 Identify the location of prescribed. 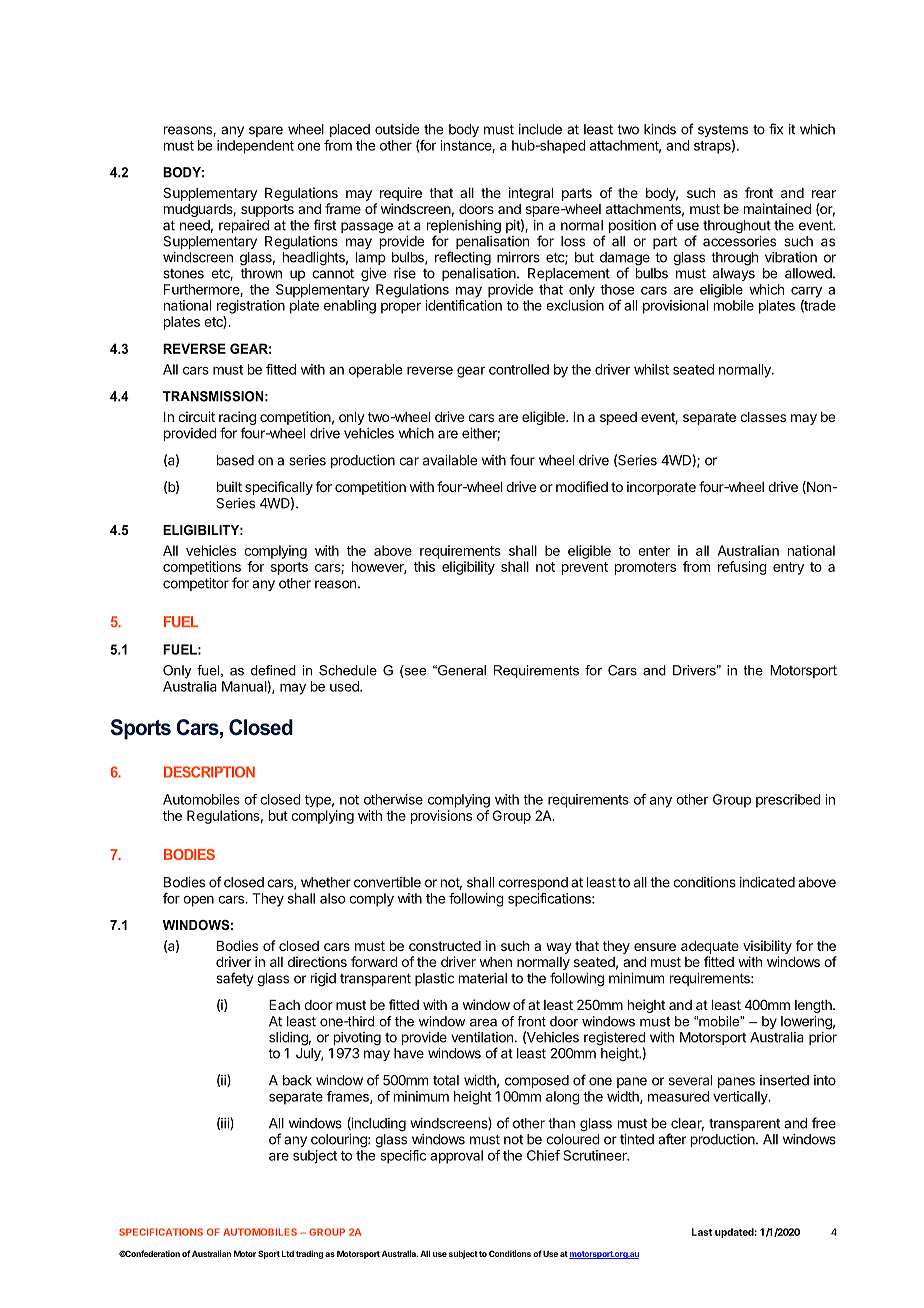
(788, 801).
